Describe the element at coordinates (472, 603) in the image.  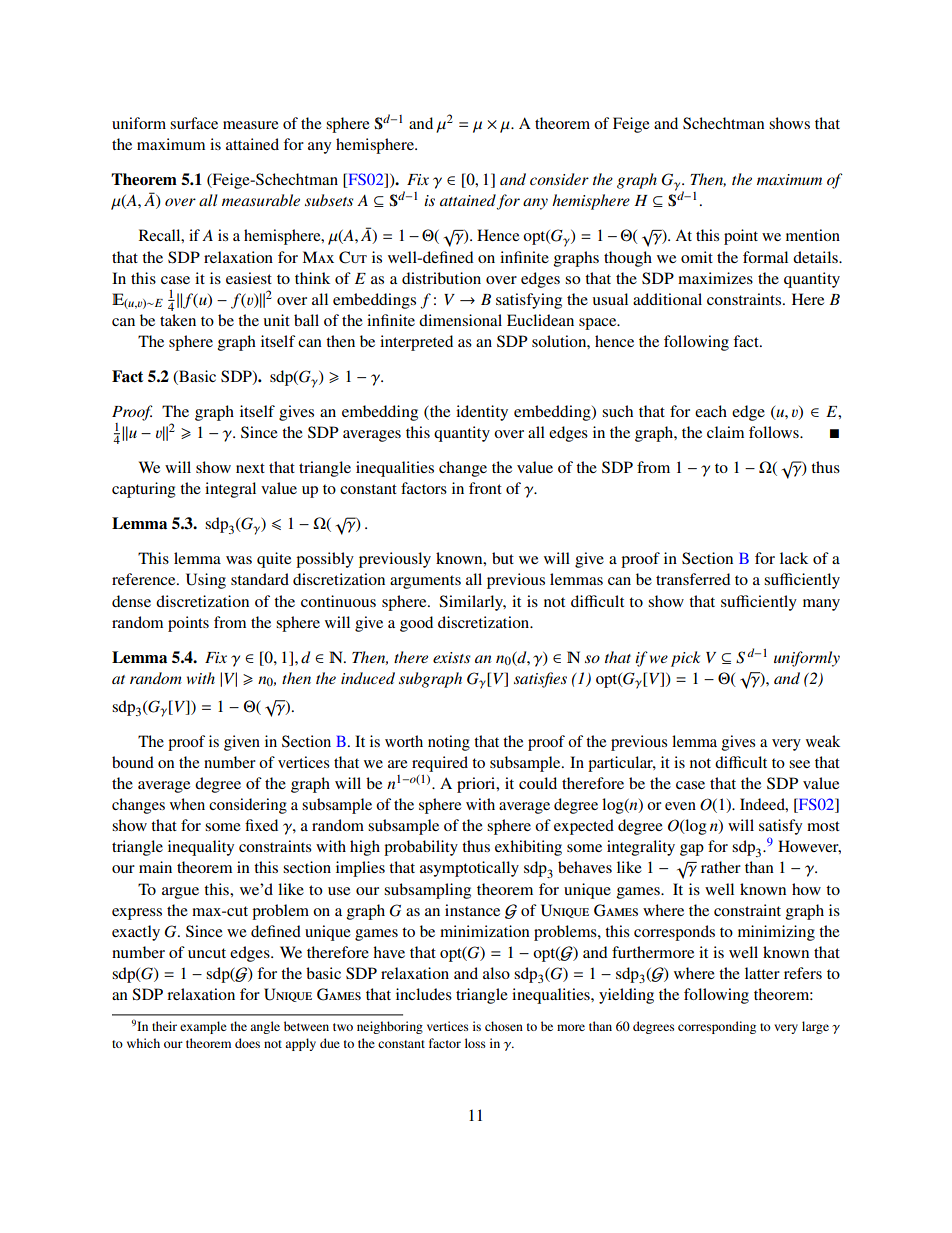
I see `Similarly` at that location.
